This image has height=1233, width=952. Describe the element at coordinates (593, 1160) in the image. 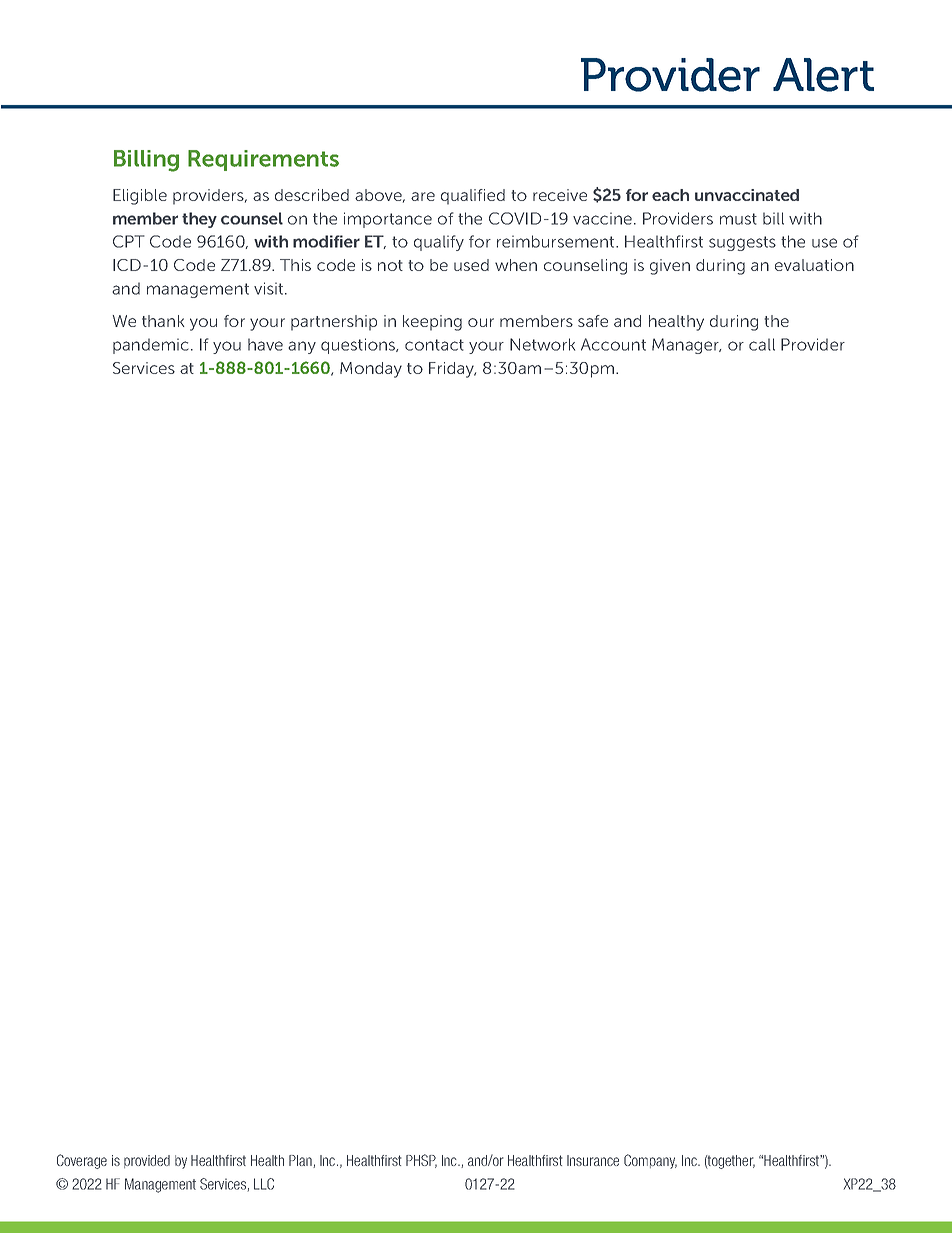

I see `Insurance` at that location.
